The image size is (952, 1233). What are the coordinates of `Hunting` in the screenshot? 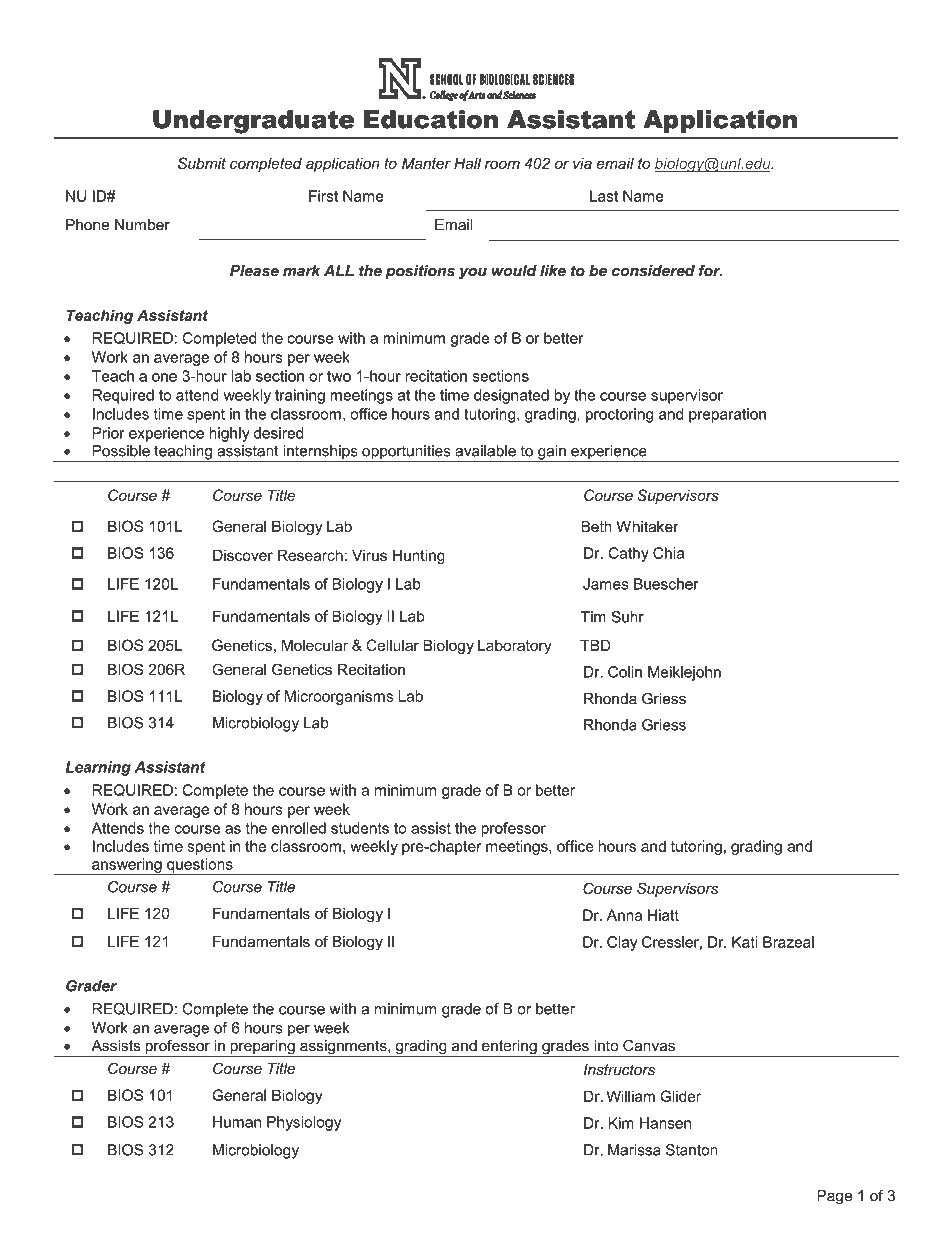 It's located at (419, 556).
